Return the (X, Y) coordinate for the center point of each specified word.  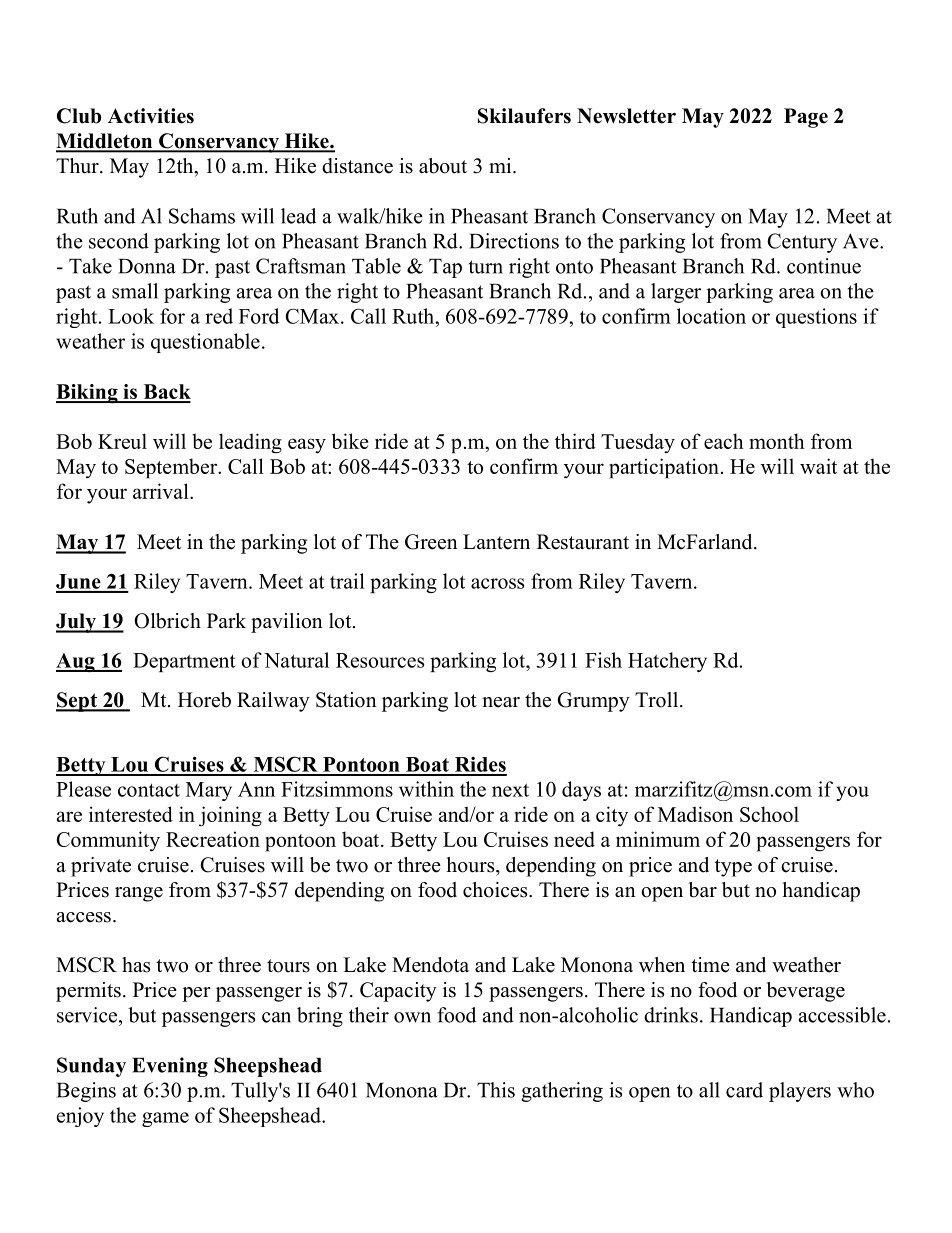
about (443, 166)
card (744, 1090)
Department (184, 662)
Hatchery (667, 662)
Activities (151, 116)
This (496, 1090)
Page (806, 118)
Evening (170, 1067)
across (497, 583)
